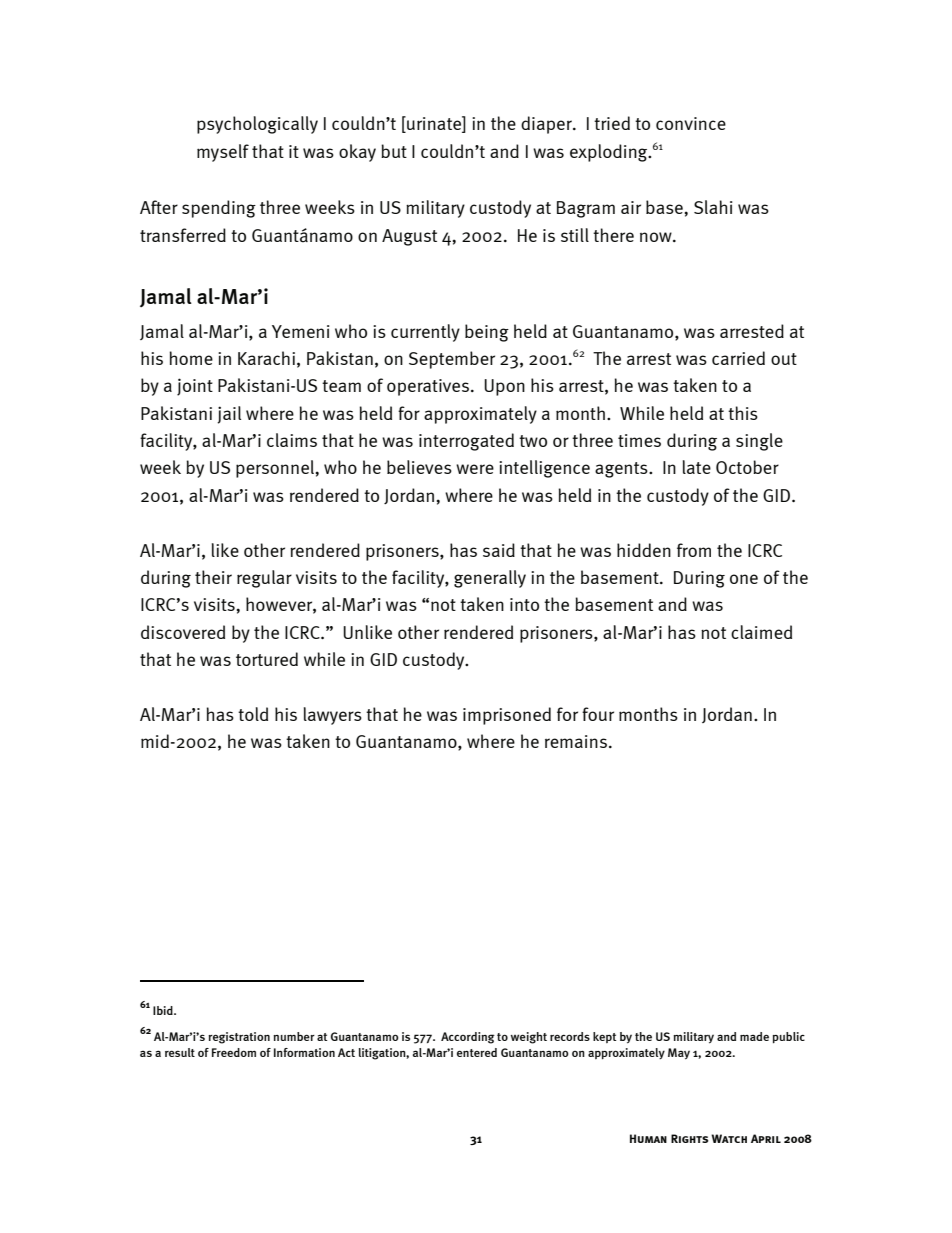 The image size is (952, 1233). I want to click on claimed, so click(761, 632).
